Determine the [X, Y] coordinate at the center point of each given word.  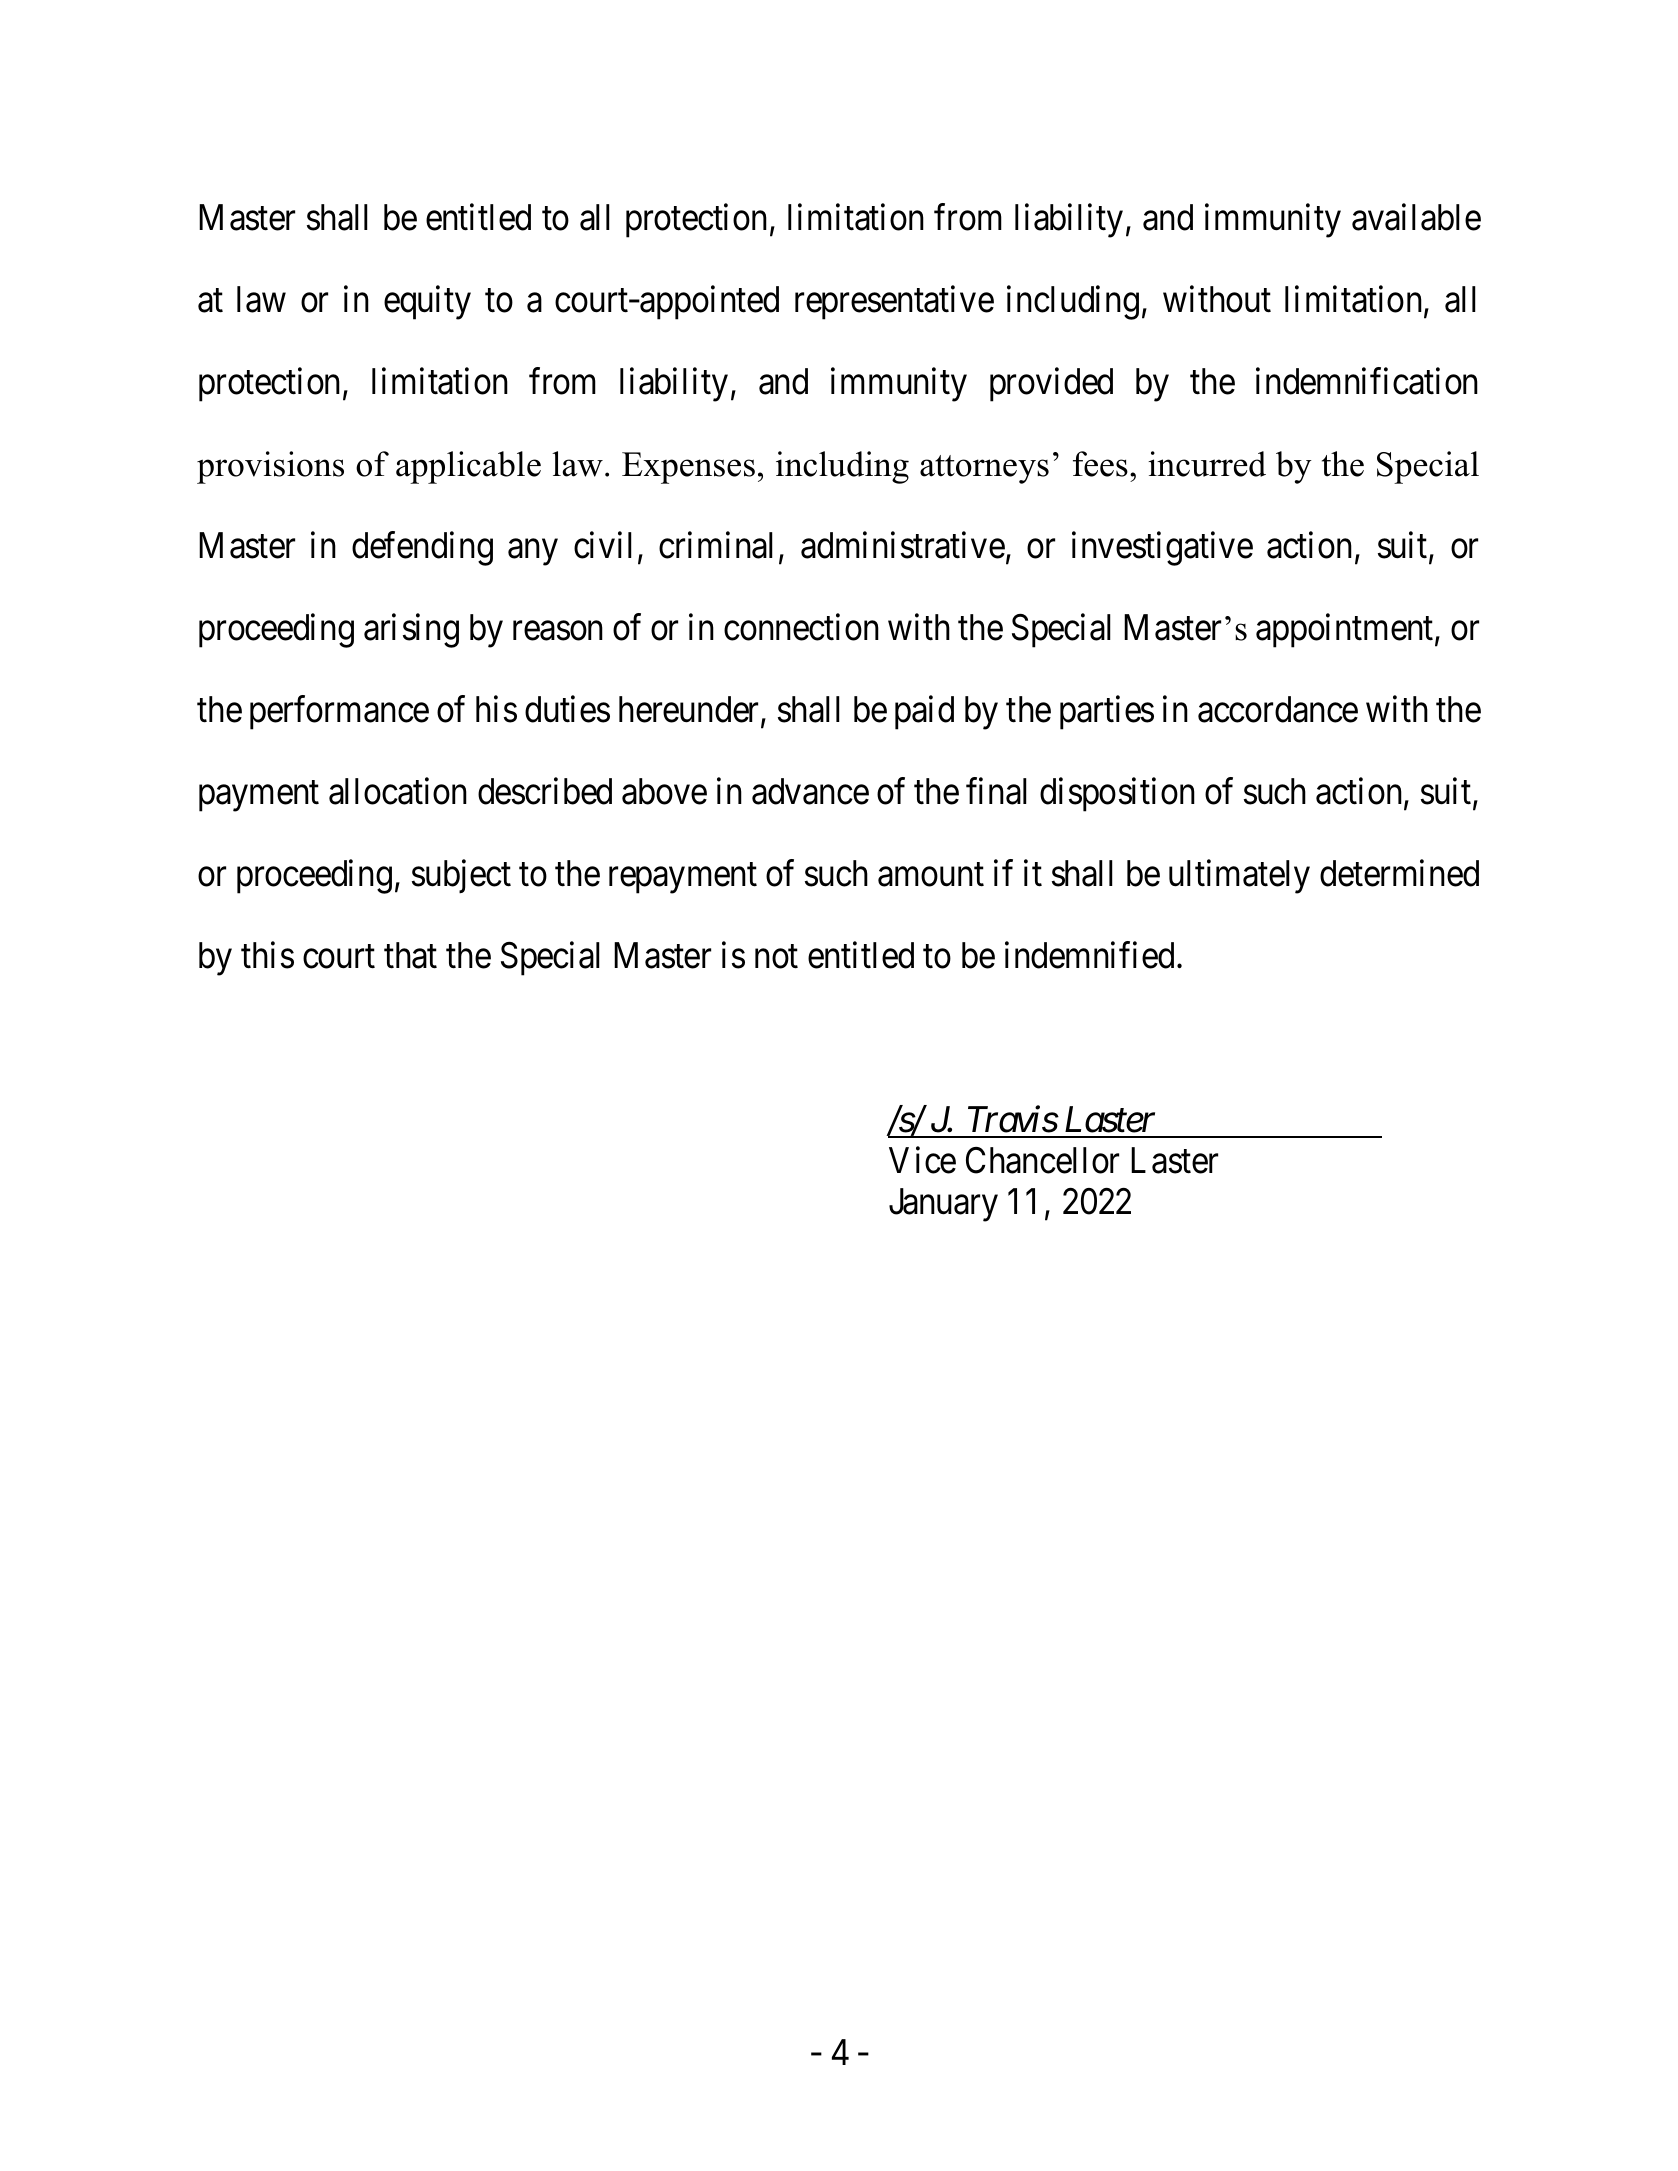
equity [427, 303]
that [410, 955]
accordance [1278, 709]
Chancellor [1042, 1160]
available [1416, 217]
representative [894, 303]
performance [339, 713]
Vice [922, 1160]
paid [924, 713]
